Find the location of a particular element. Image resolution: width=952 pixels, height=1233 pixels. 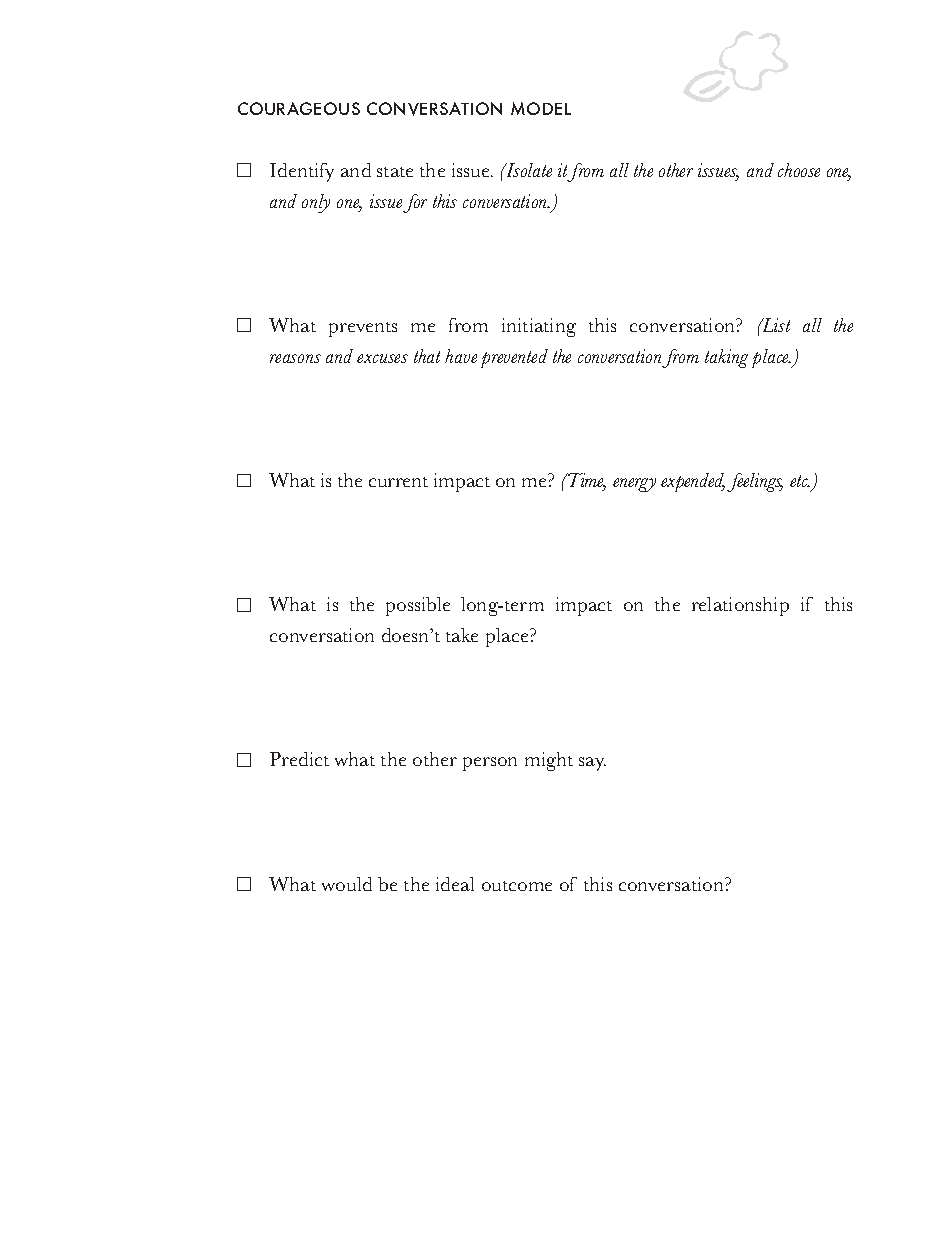

only is located at coordinates (316, 203).
